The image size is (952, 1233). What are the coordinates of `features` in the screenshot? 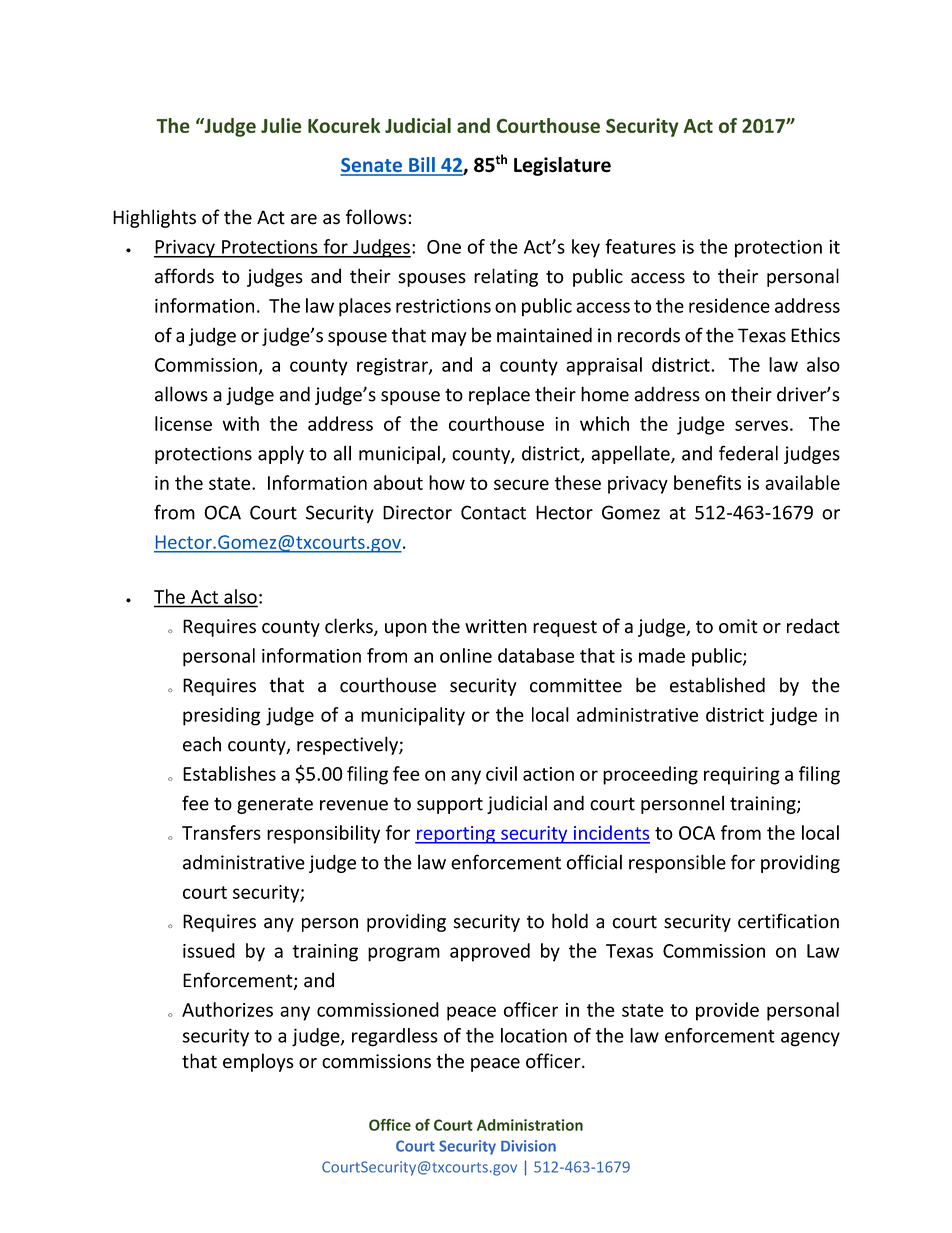 It's located at (640, 246).
